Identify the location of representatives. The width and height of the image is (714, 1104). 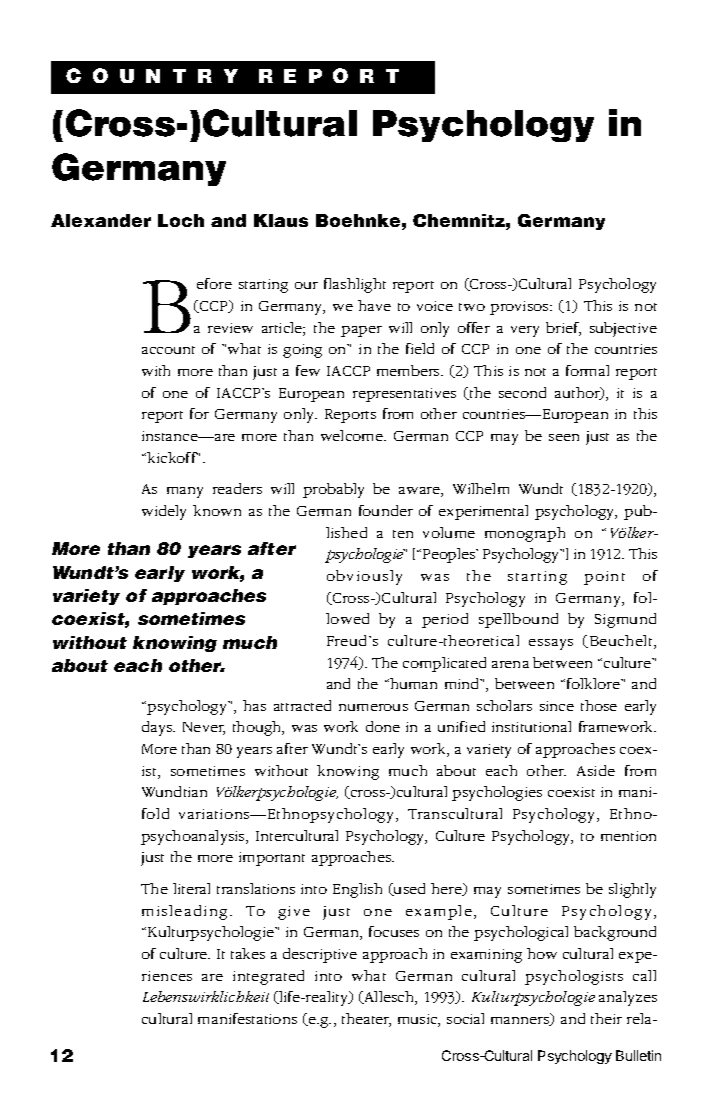
(404, 395).
